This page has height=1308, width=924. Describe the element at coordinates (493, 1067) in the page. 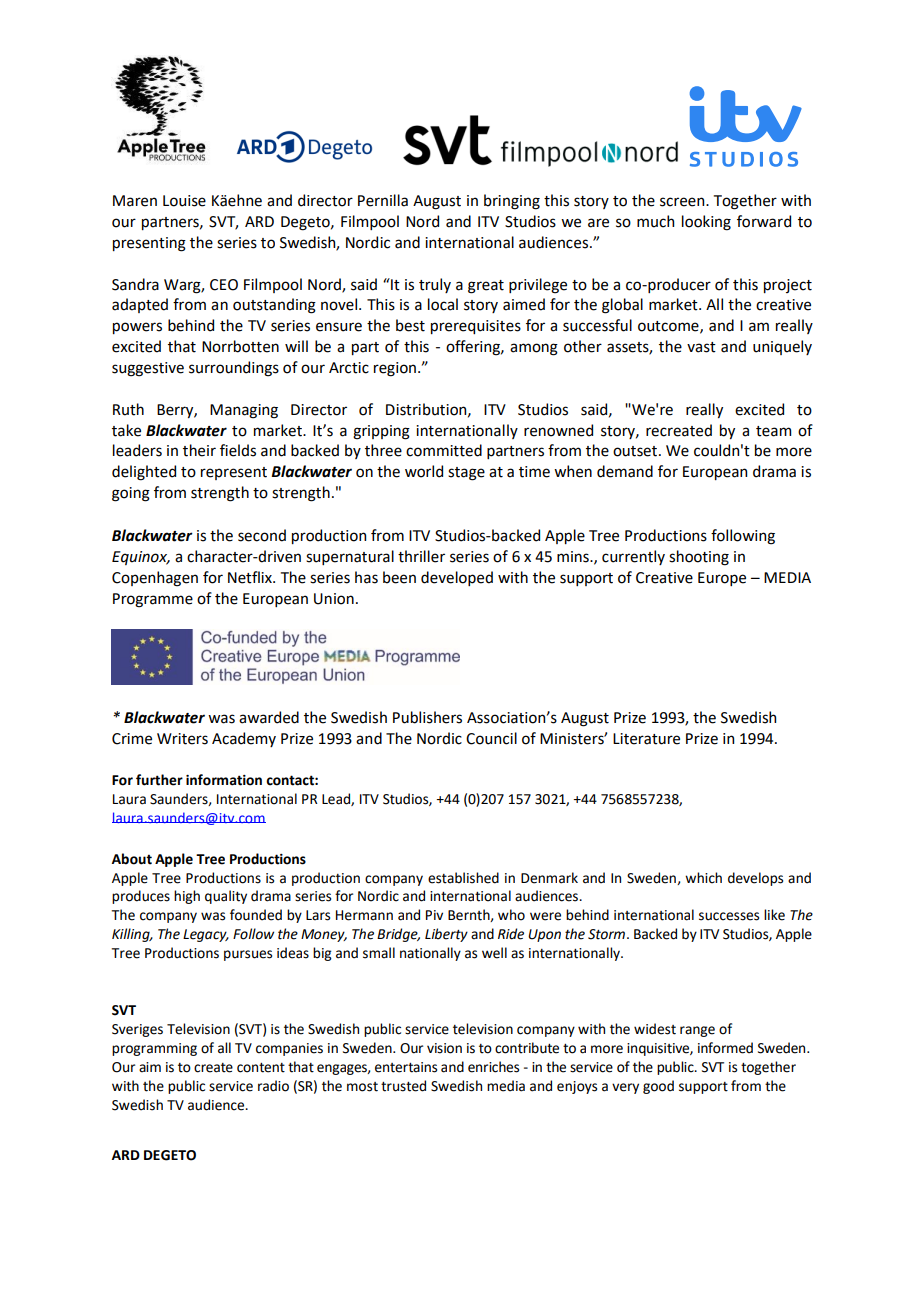

I see `enriches` at that location.
